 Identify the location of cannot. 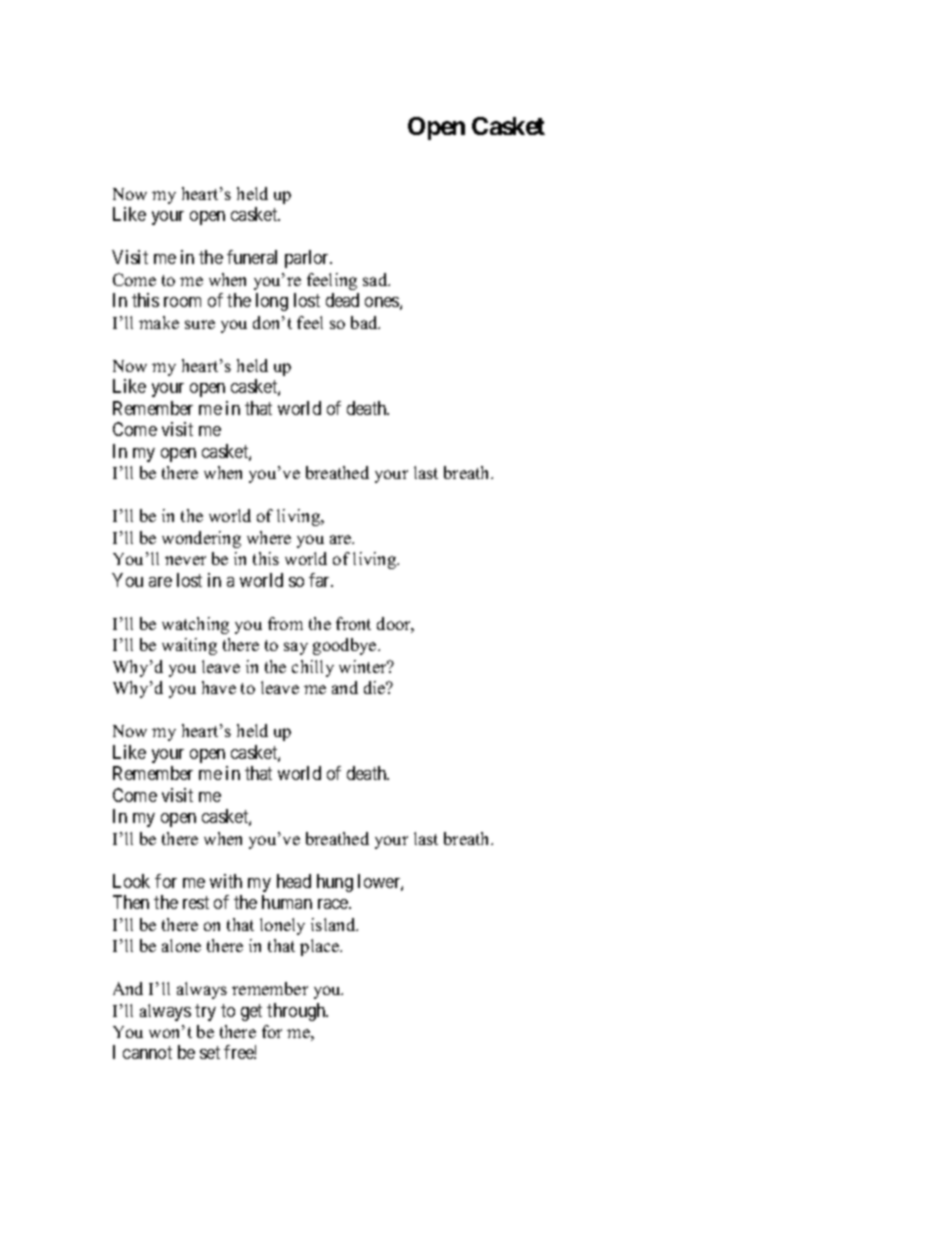
(147, 1053).
